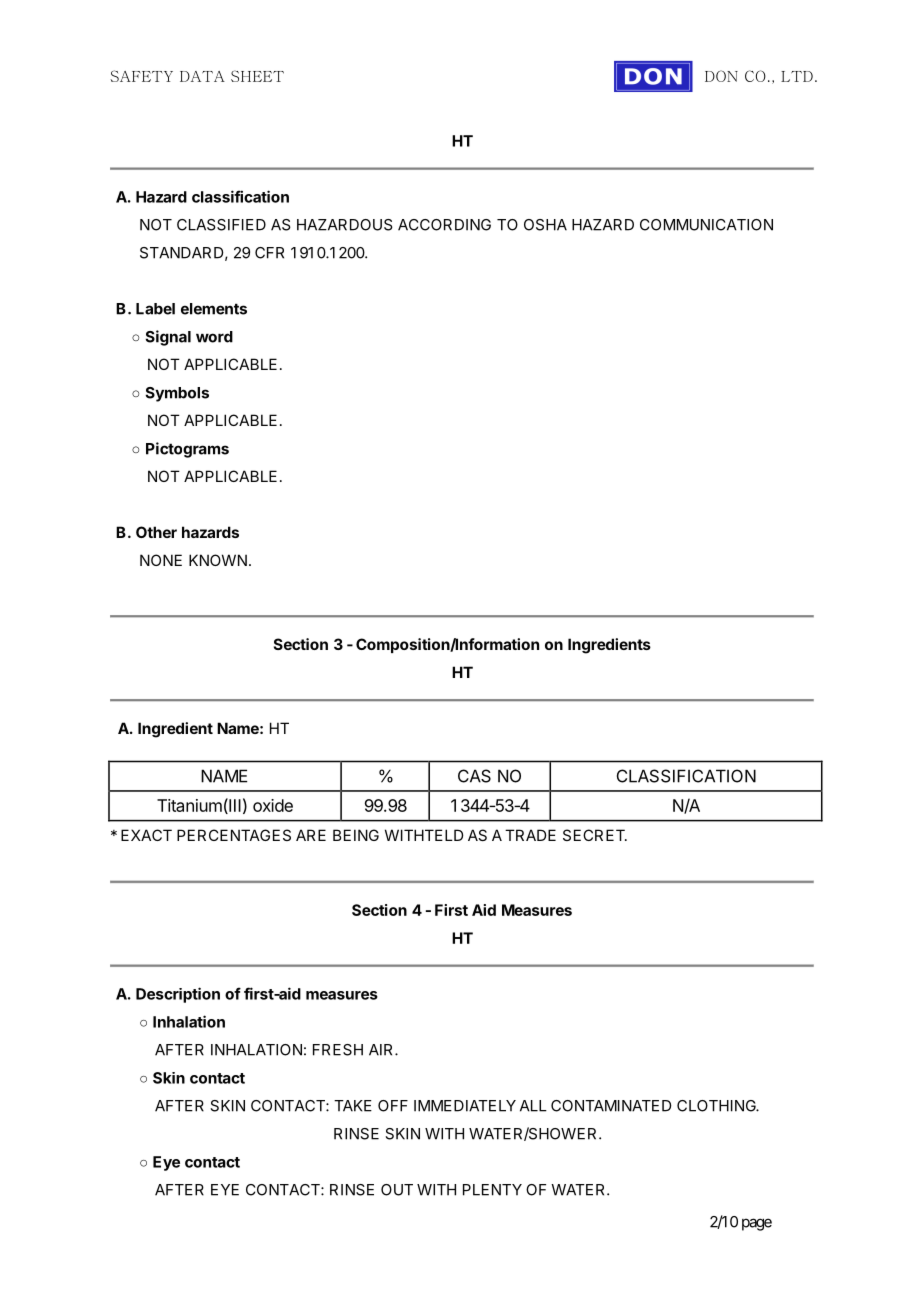 This screenshot has width=924, height=1308. I want to click on DATA, so click(202, 76).
